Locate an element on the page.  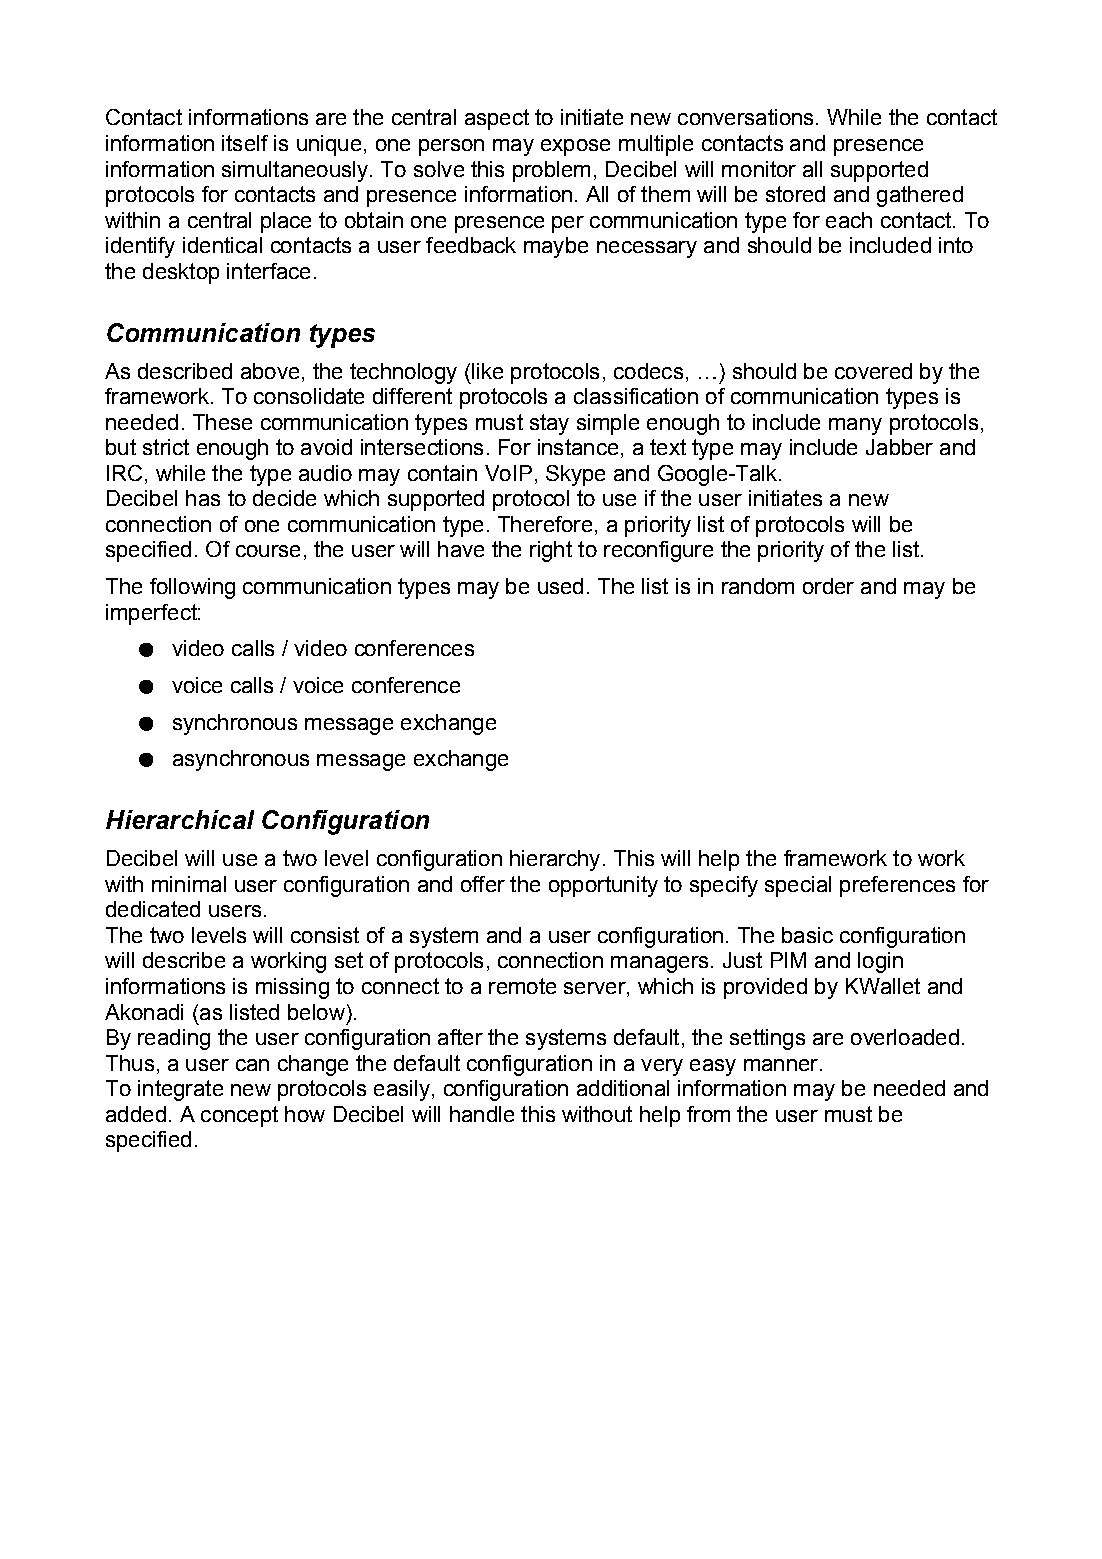
Skype is located at coordinates (575, 475).
